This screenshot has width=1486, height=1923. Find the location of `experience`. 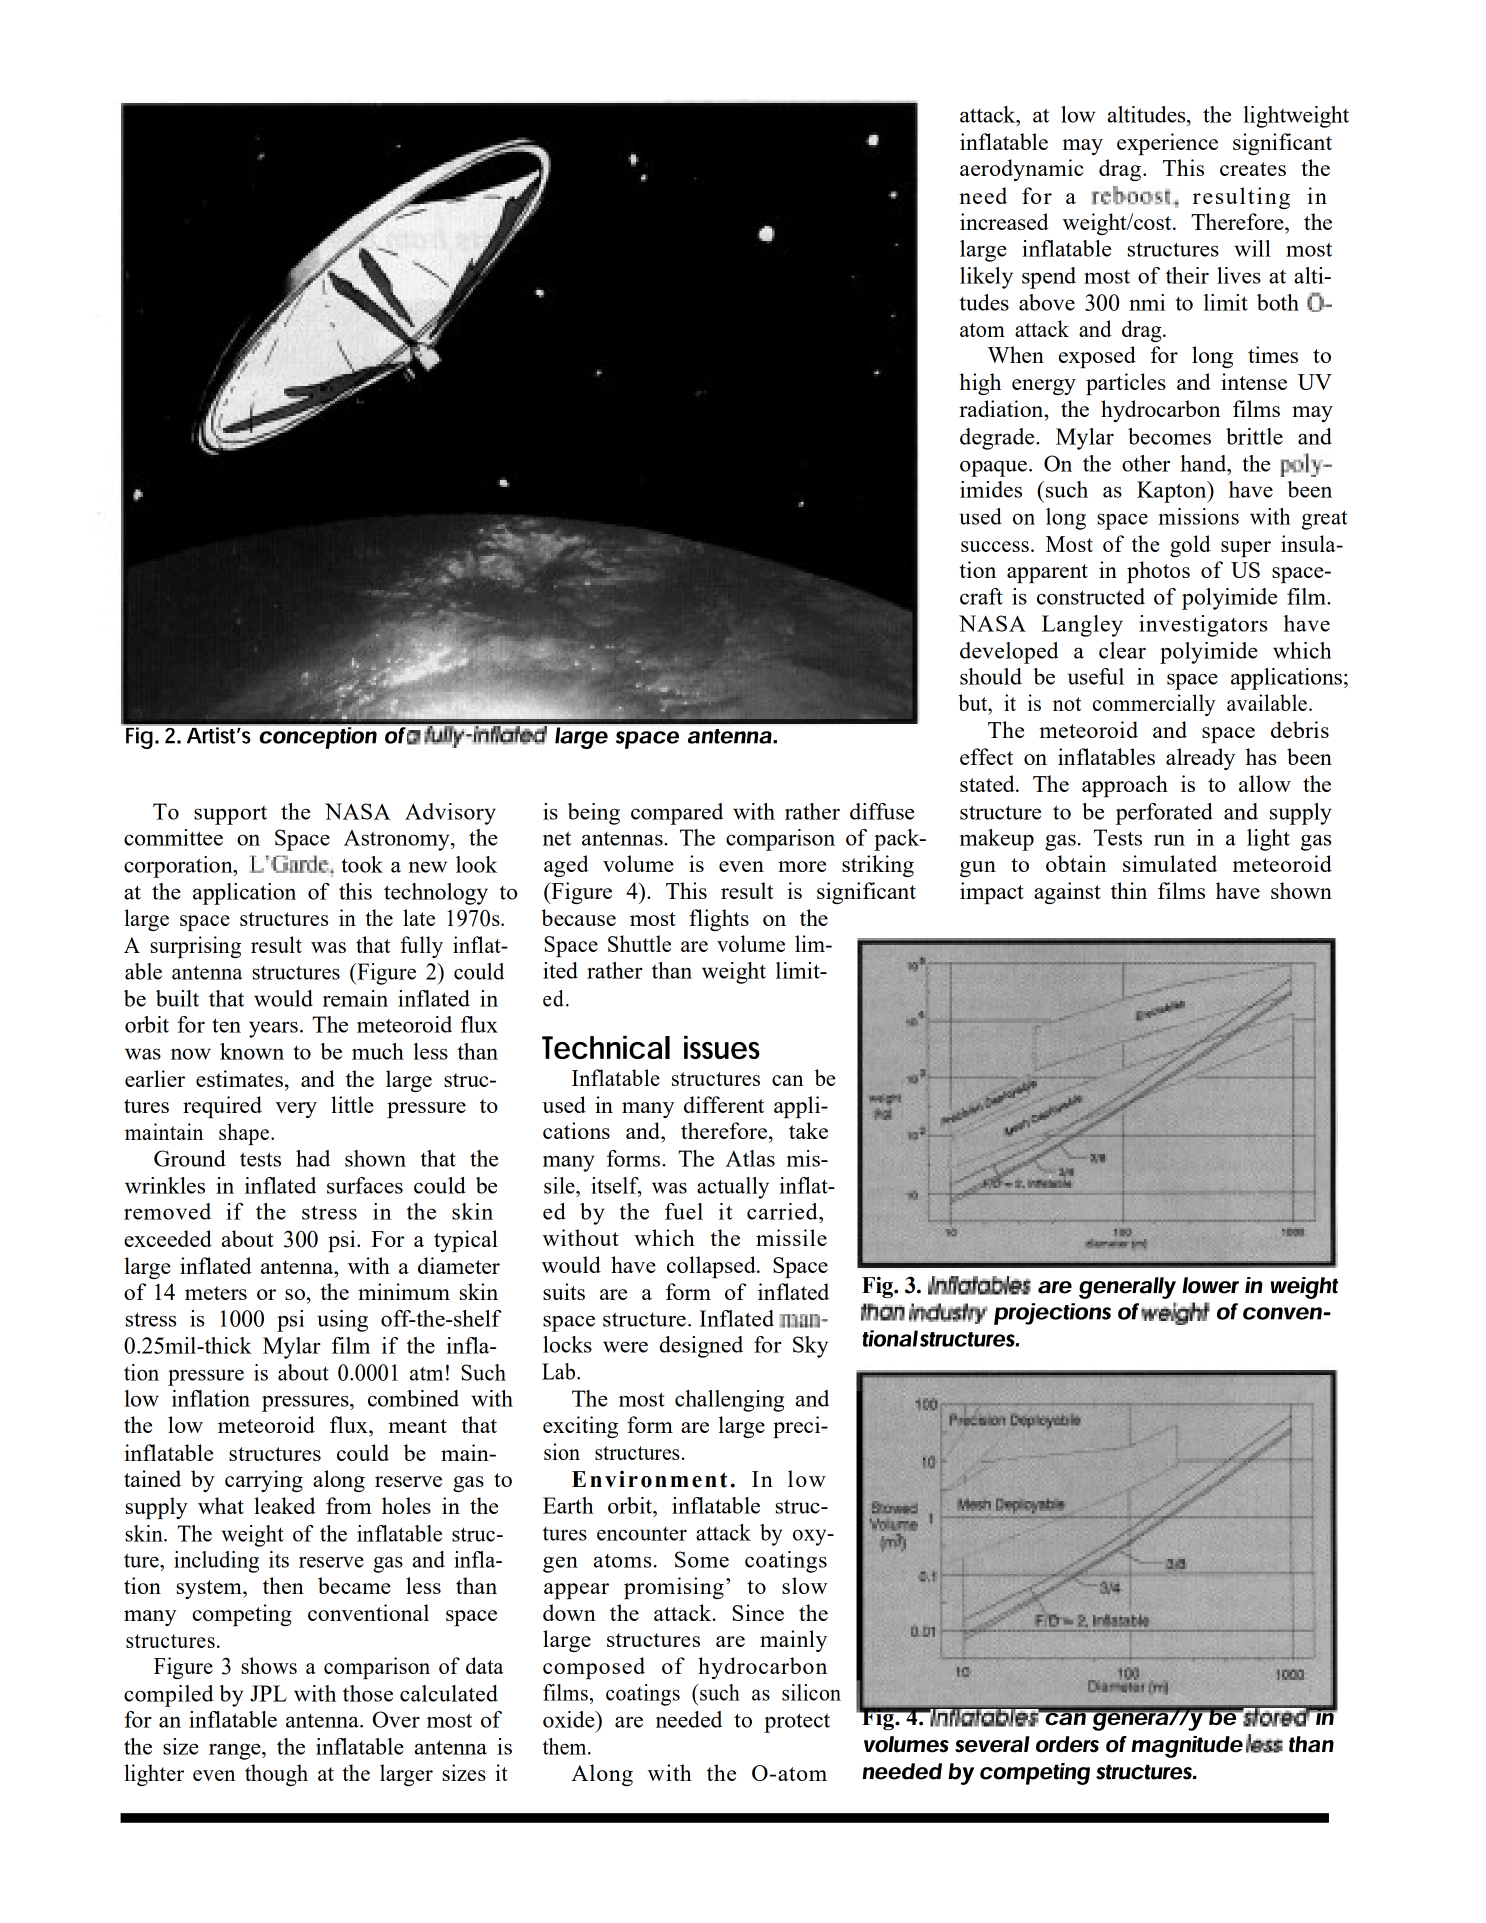

experience is located at coordinates (1167, 144).
